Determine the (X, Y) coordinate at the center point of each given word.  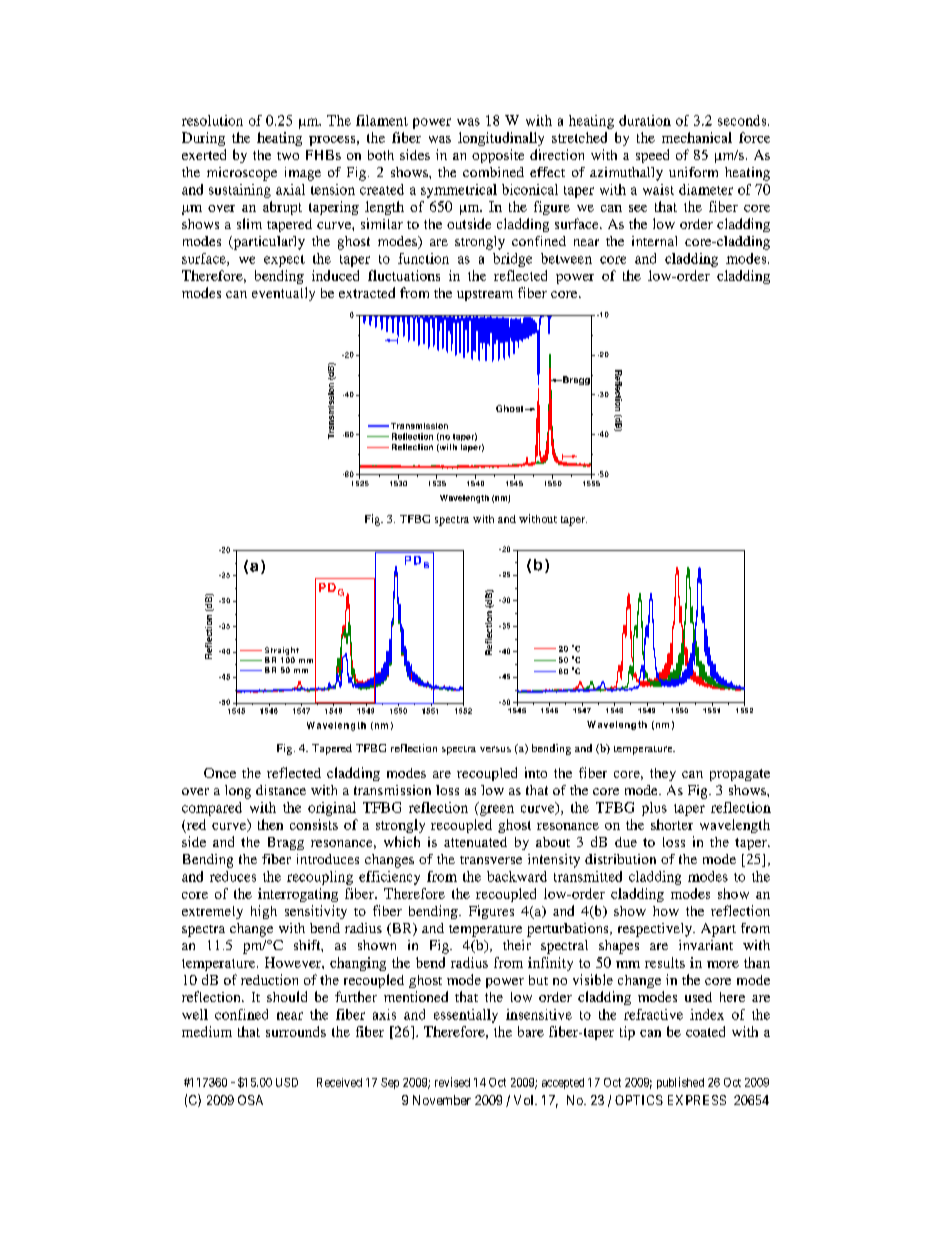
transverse (491, 860)
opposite (498, 156)
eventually (283, 294)
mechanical (697, 137)
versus (495, 749)
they (663, 774)
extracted (367, 292)
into (536, 772)
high (264, 912)
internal (654, 241)
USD (287, 1082)
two (288, 156)
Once (220, 773)
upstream (485, 295)
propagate (740, 775)
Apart (718, 930)
